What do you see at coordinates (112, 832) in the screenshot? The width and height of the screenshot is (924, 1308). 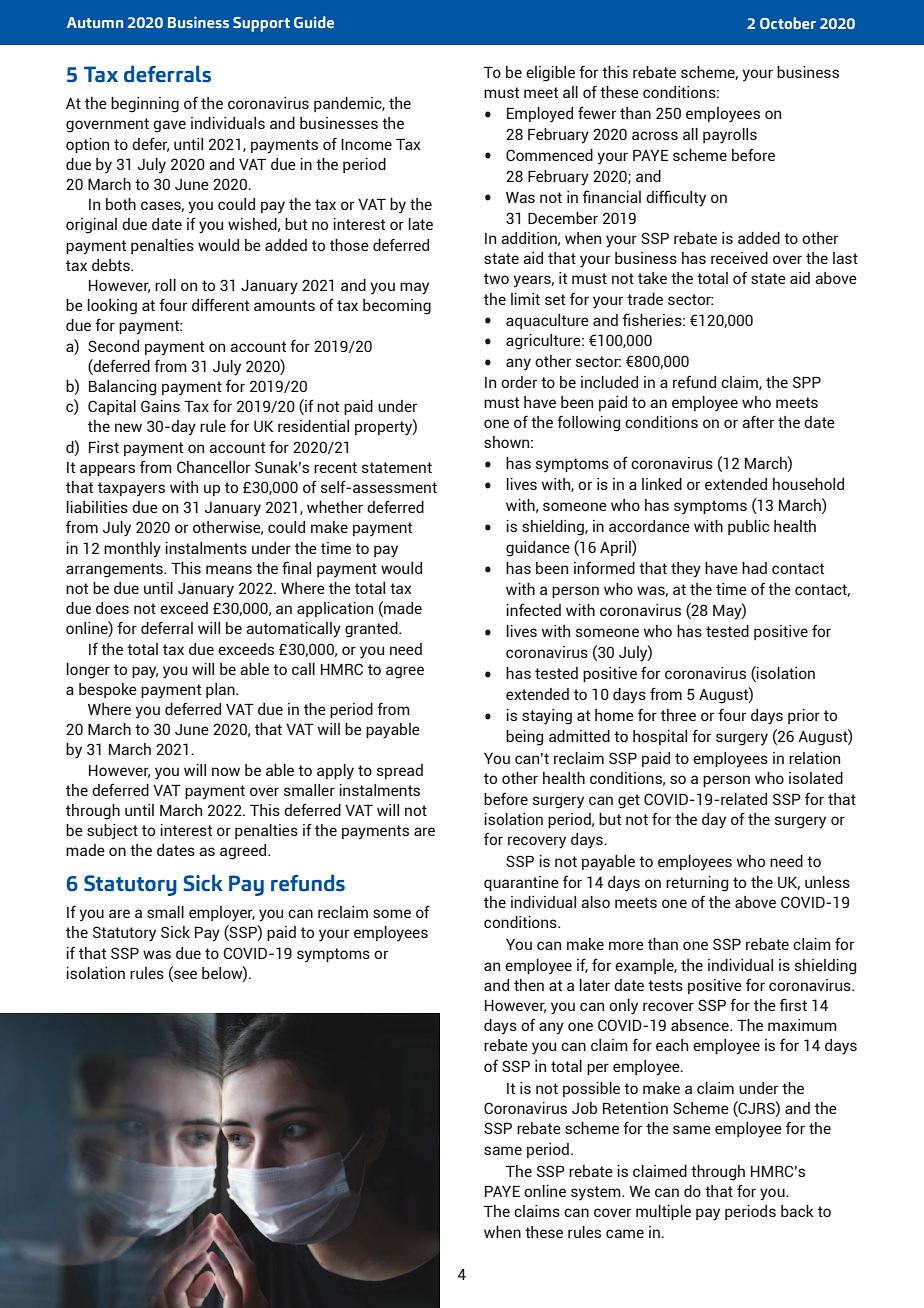 I see `subject` at bounding box center [112, 832].
